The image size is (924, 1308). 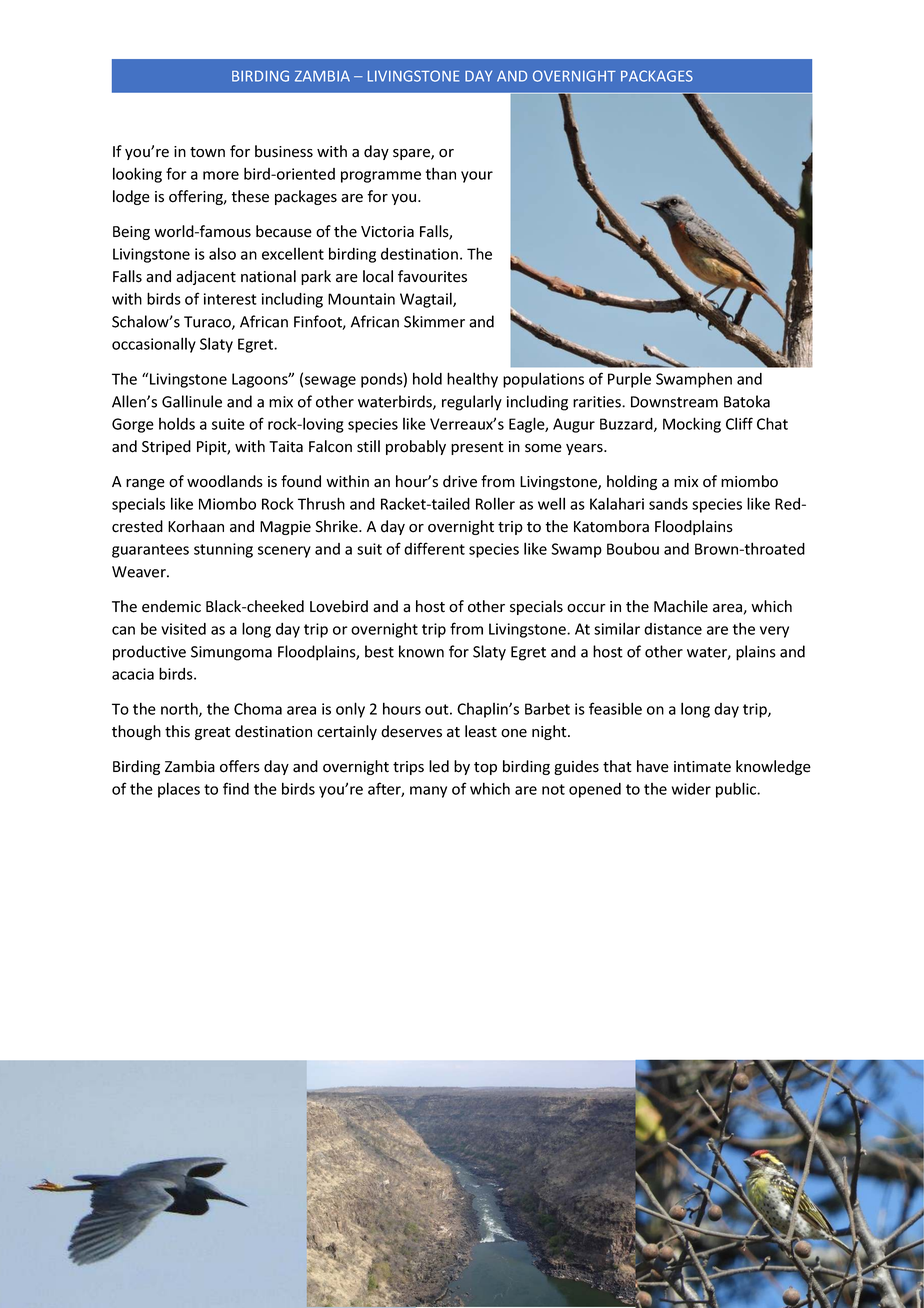 What do you see at coordinates (477, 177) in the screenshot?
I see `your` at bounding box center [477, 177].
